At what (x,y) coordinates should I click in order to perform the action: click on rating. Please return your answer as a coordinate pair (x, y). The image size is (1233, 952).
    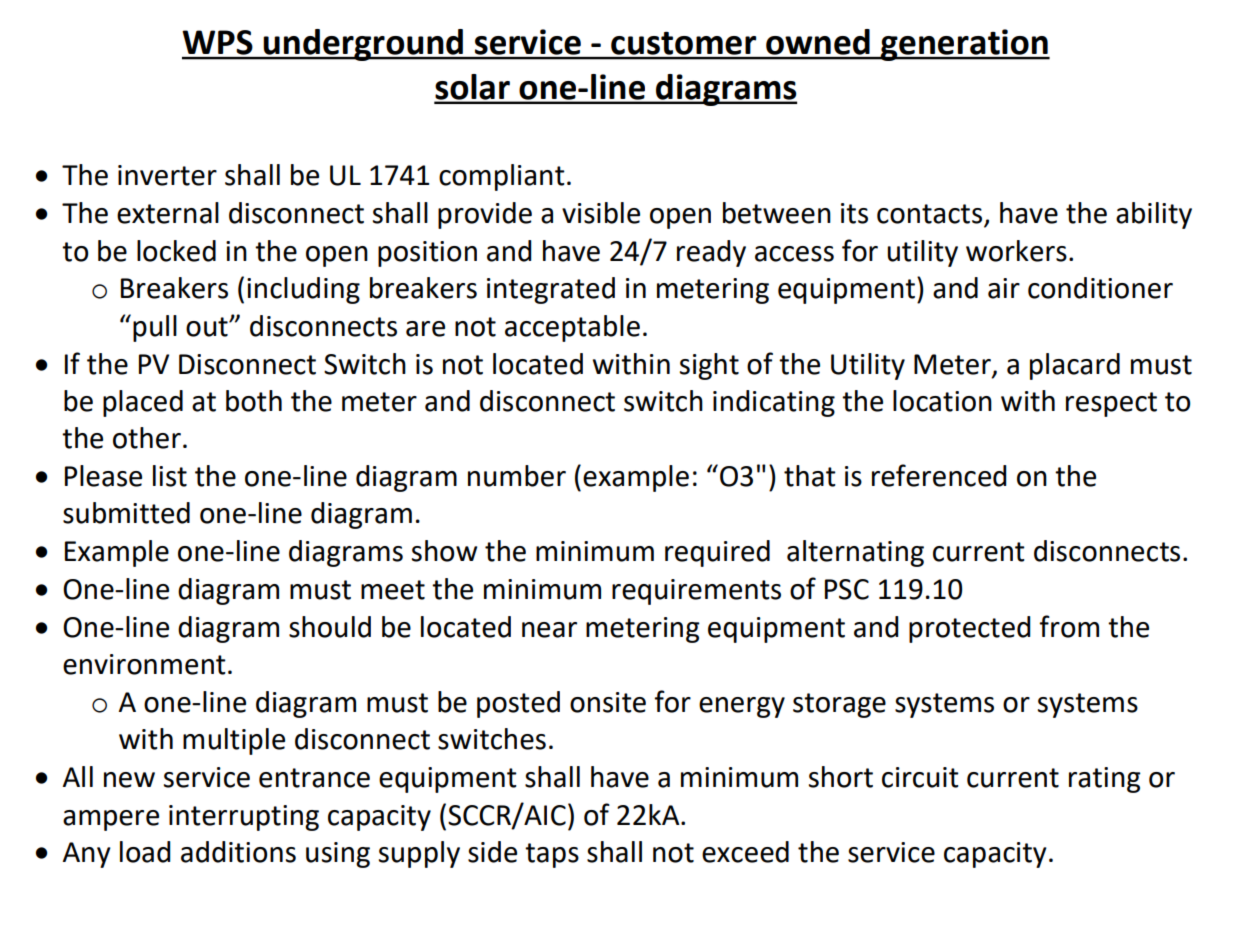
    Looking at the image, I should click on (1105, 780).
